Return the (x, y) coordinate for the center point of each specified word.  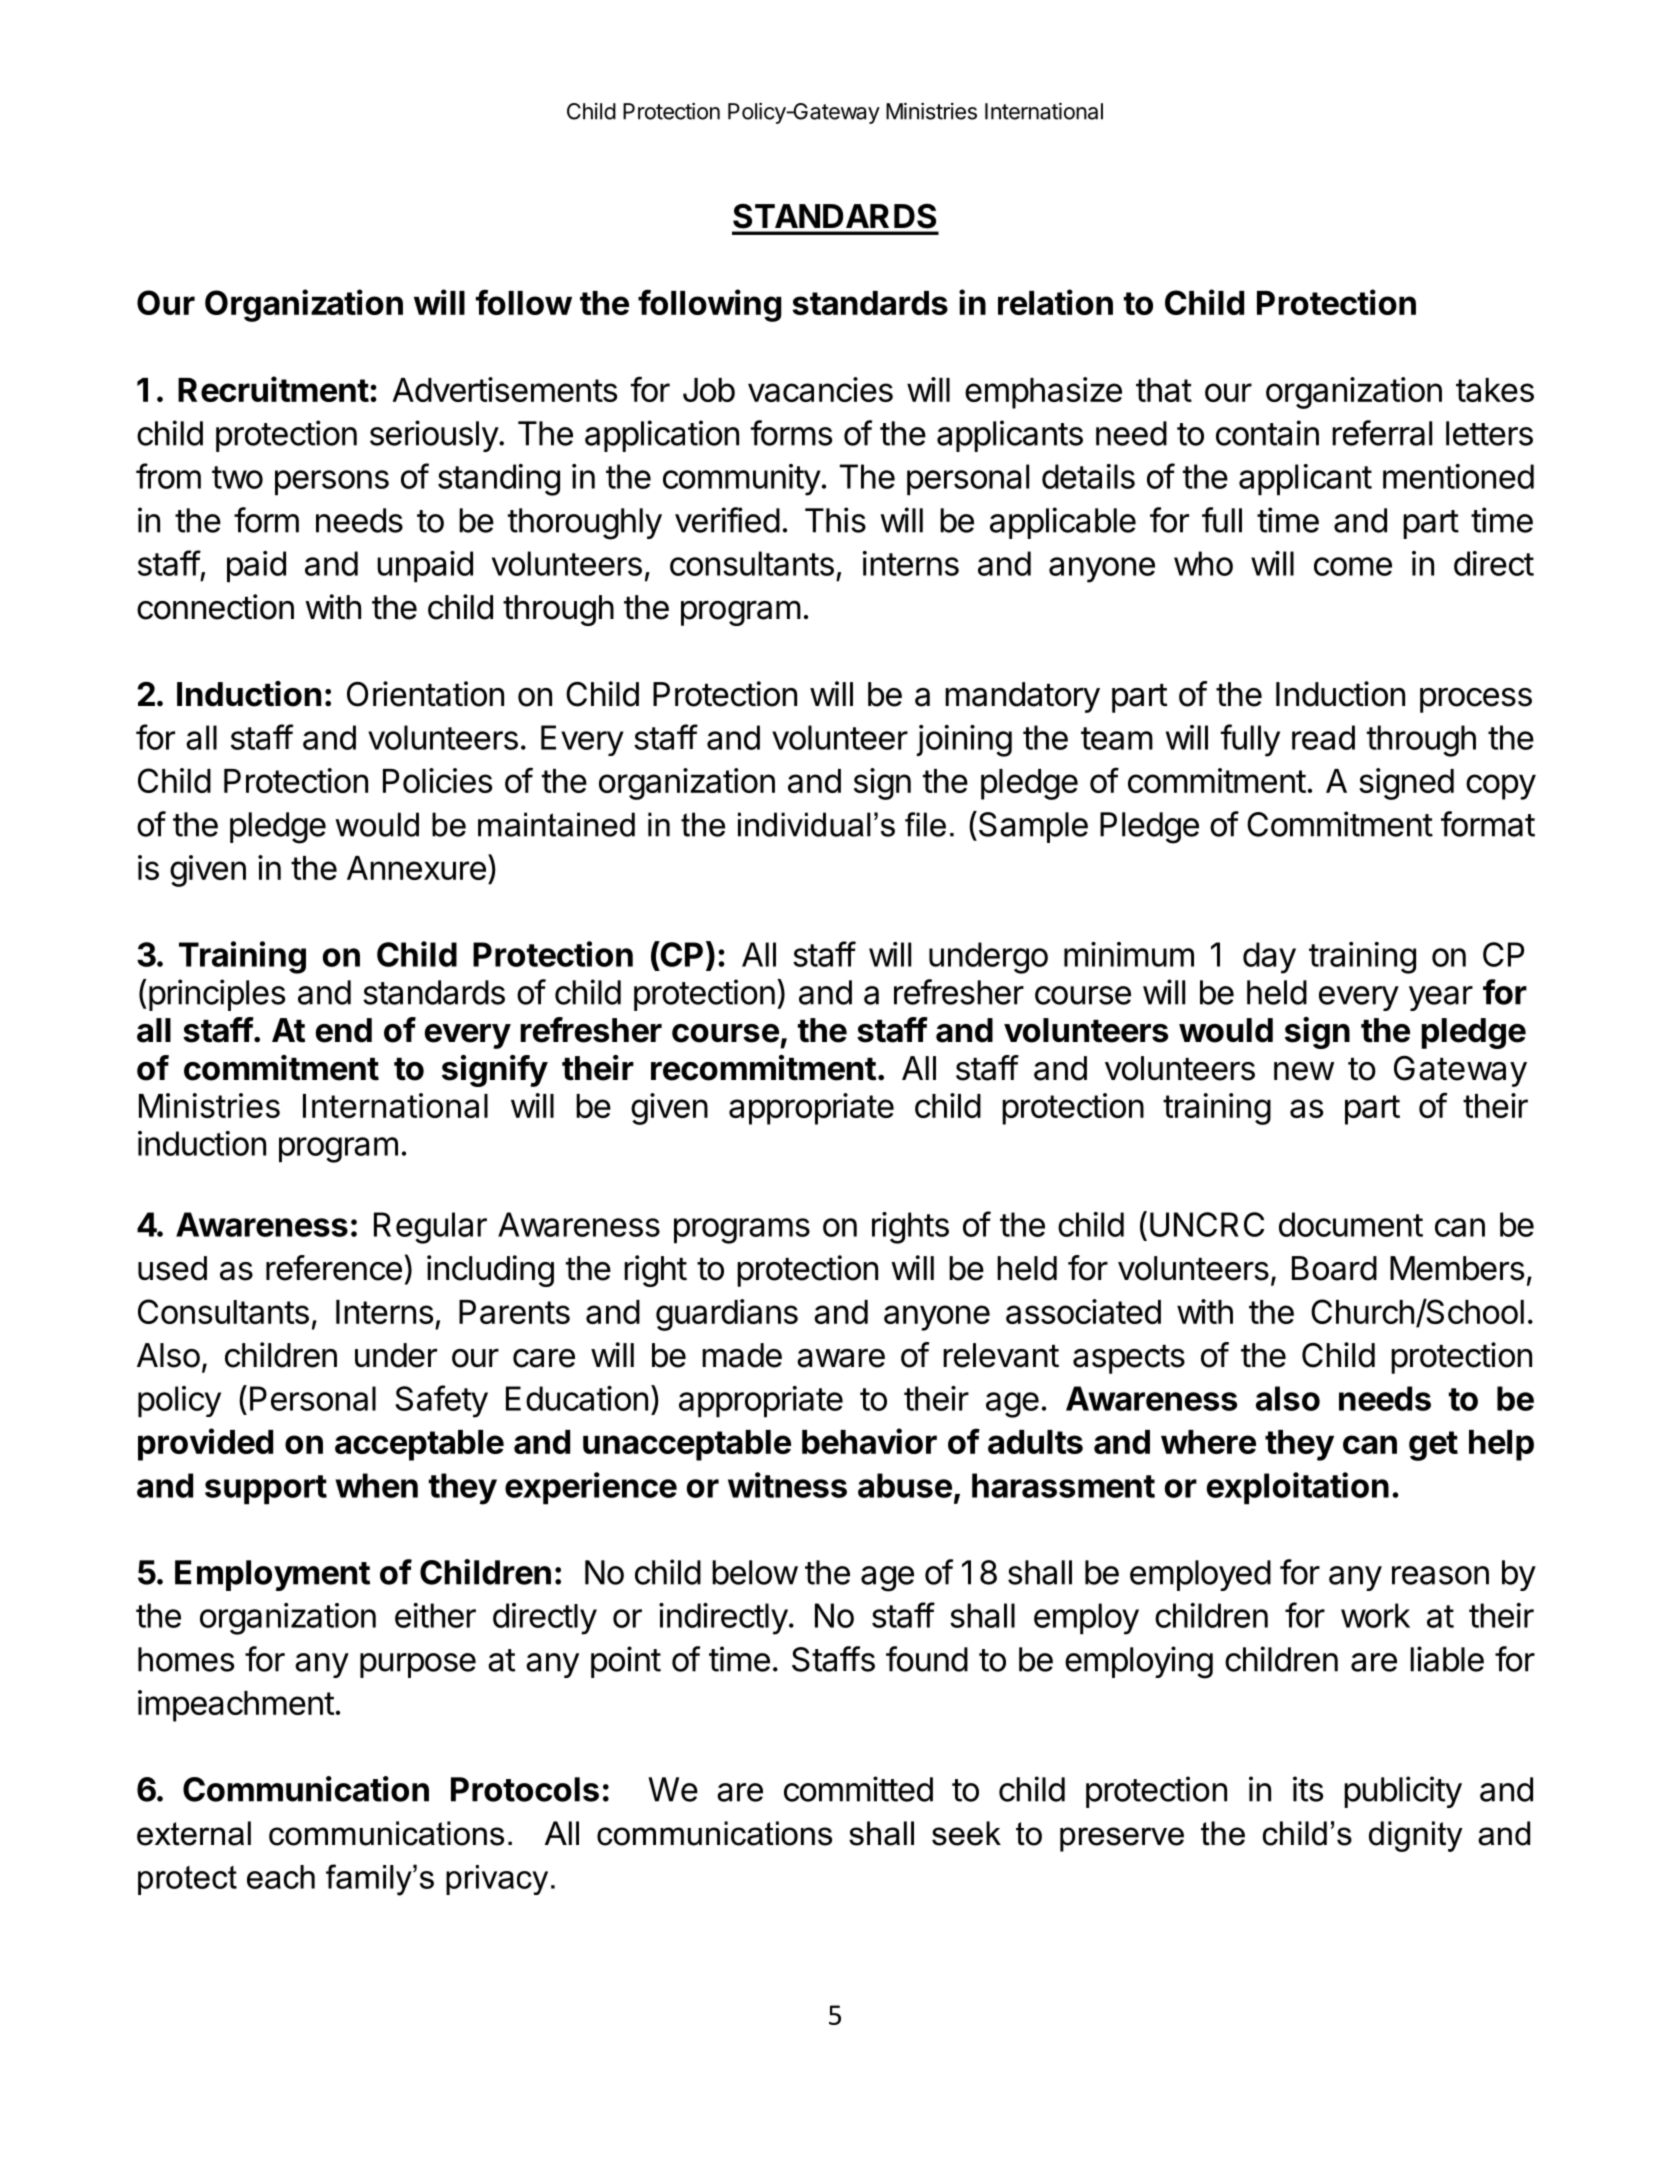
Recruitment (273, 389)
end (344, 1030)
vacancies (820, 389)
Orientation (425, 694)
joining (964, 741)
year (1441, 998)
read (1323, 737)
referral (1382, 433)
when (376, 1485)
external (194, 1833)
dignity (1416, 1836)
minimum (1129, 954)
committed (858, 1789)
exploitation (1298, 1488)
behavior (869, 1441)
